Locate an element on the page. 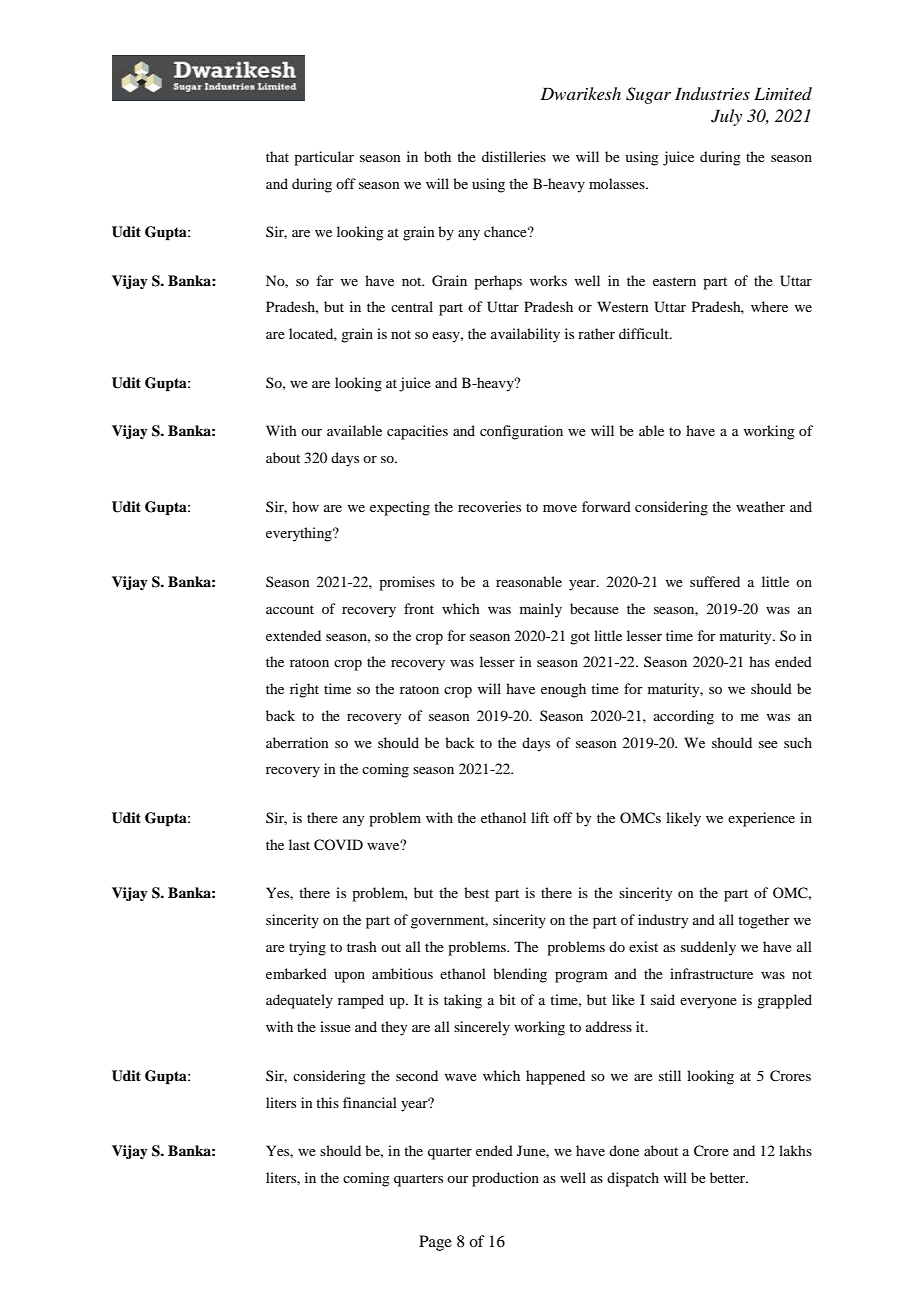 The height and width of the document is (1307, 924). production is located at coordinates (505, 1179).
